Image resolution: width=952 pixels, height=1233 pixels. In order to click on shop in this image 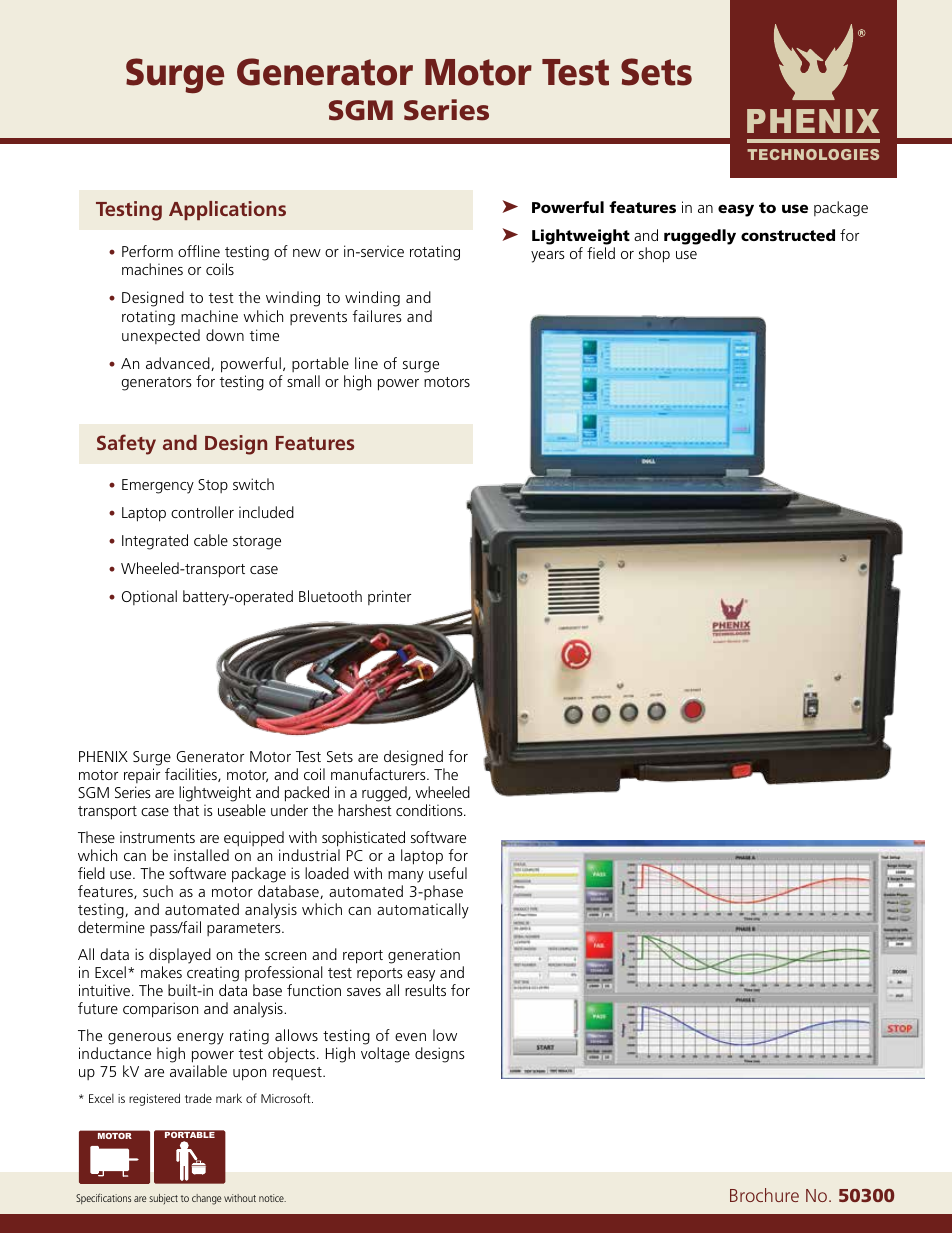, I will do `click(654, 255)`.
